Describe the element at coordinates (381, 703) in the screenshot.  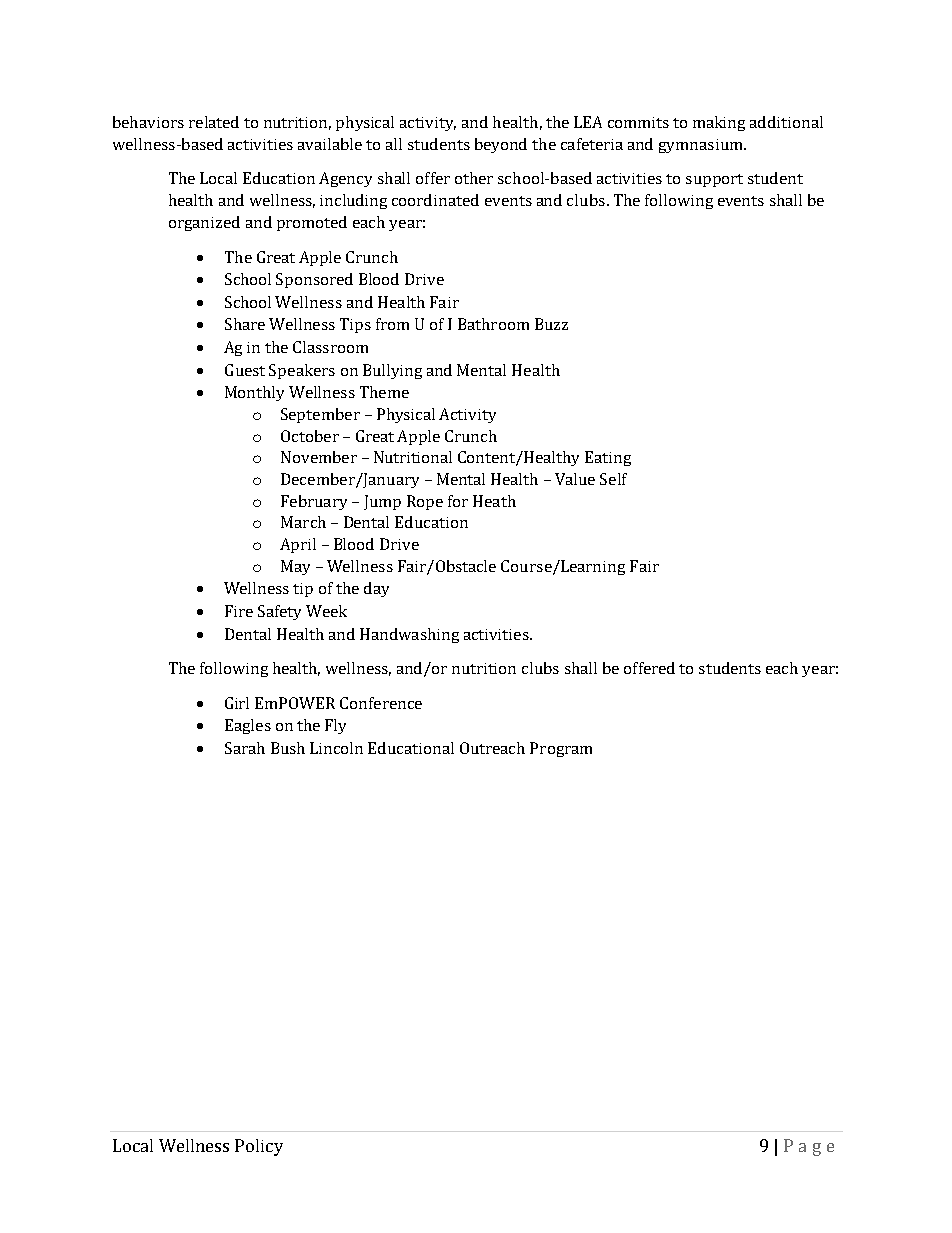
I see `Conference` at that location.
